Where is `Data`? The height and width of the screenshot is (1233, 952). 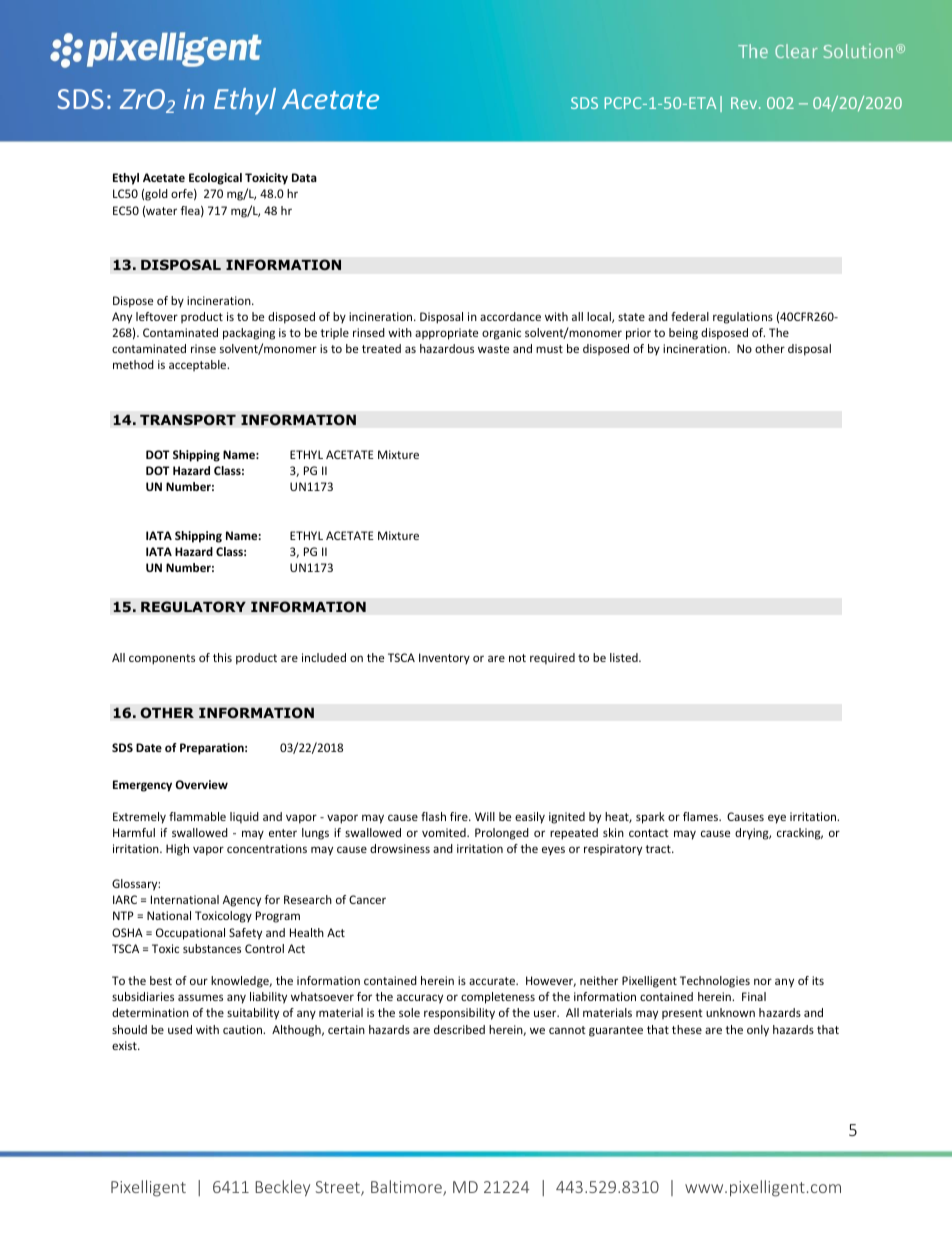
Data is located at coordinates (304, 177).
